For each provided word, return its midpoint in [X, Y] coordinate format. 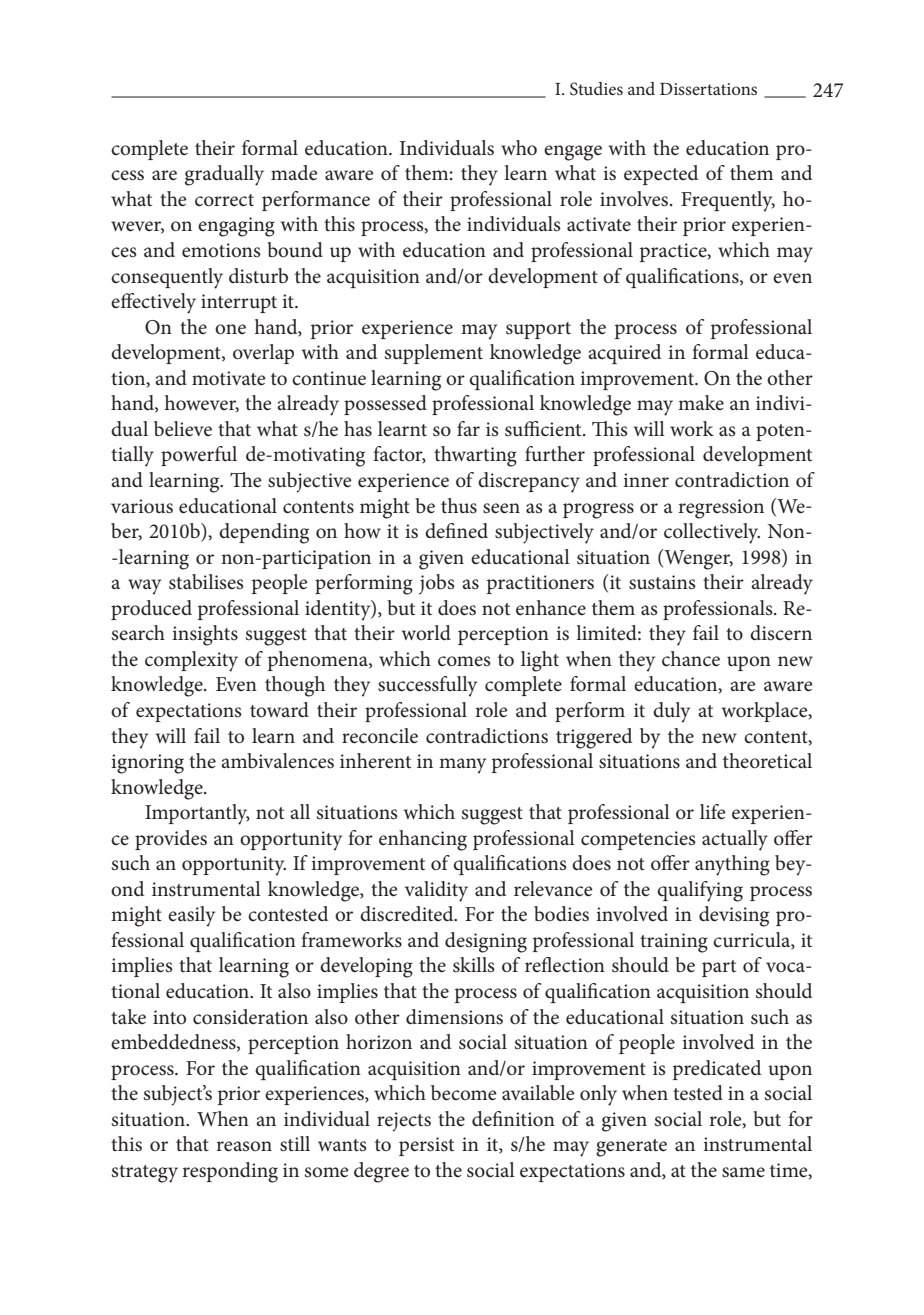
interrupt [239, 303]
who [519, 147]
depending [264, 533]
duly [671, 712]
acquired [624, 354]
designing [486, 942]
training [674, 943]
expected [661, 175]
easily [191, 916]
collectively [712, 533]
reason [244, 1146]
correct [224, 200]
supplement [434, 354]
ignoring [147, 764]
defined [456, 531]
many [462, 766]
